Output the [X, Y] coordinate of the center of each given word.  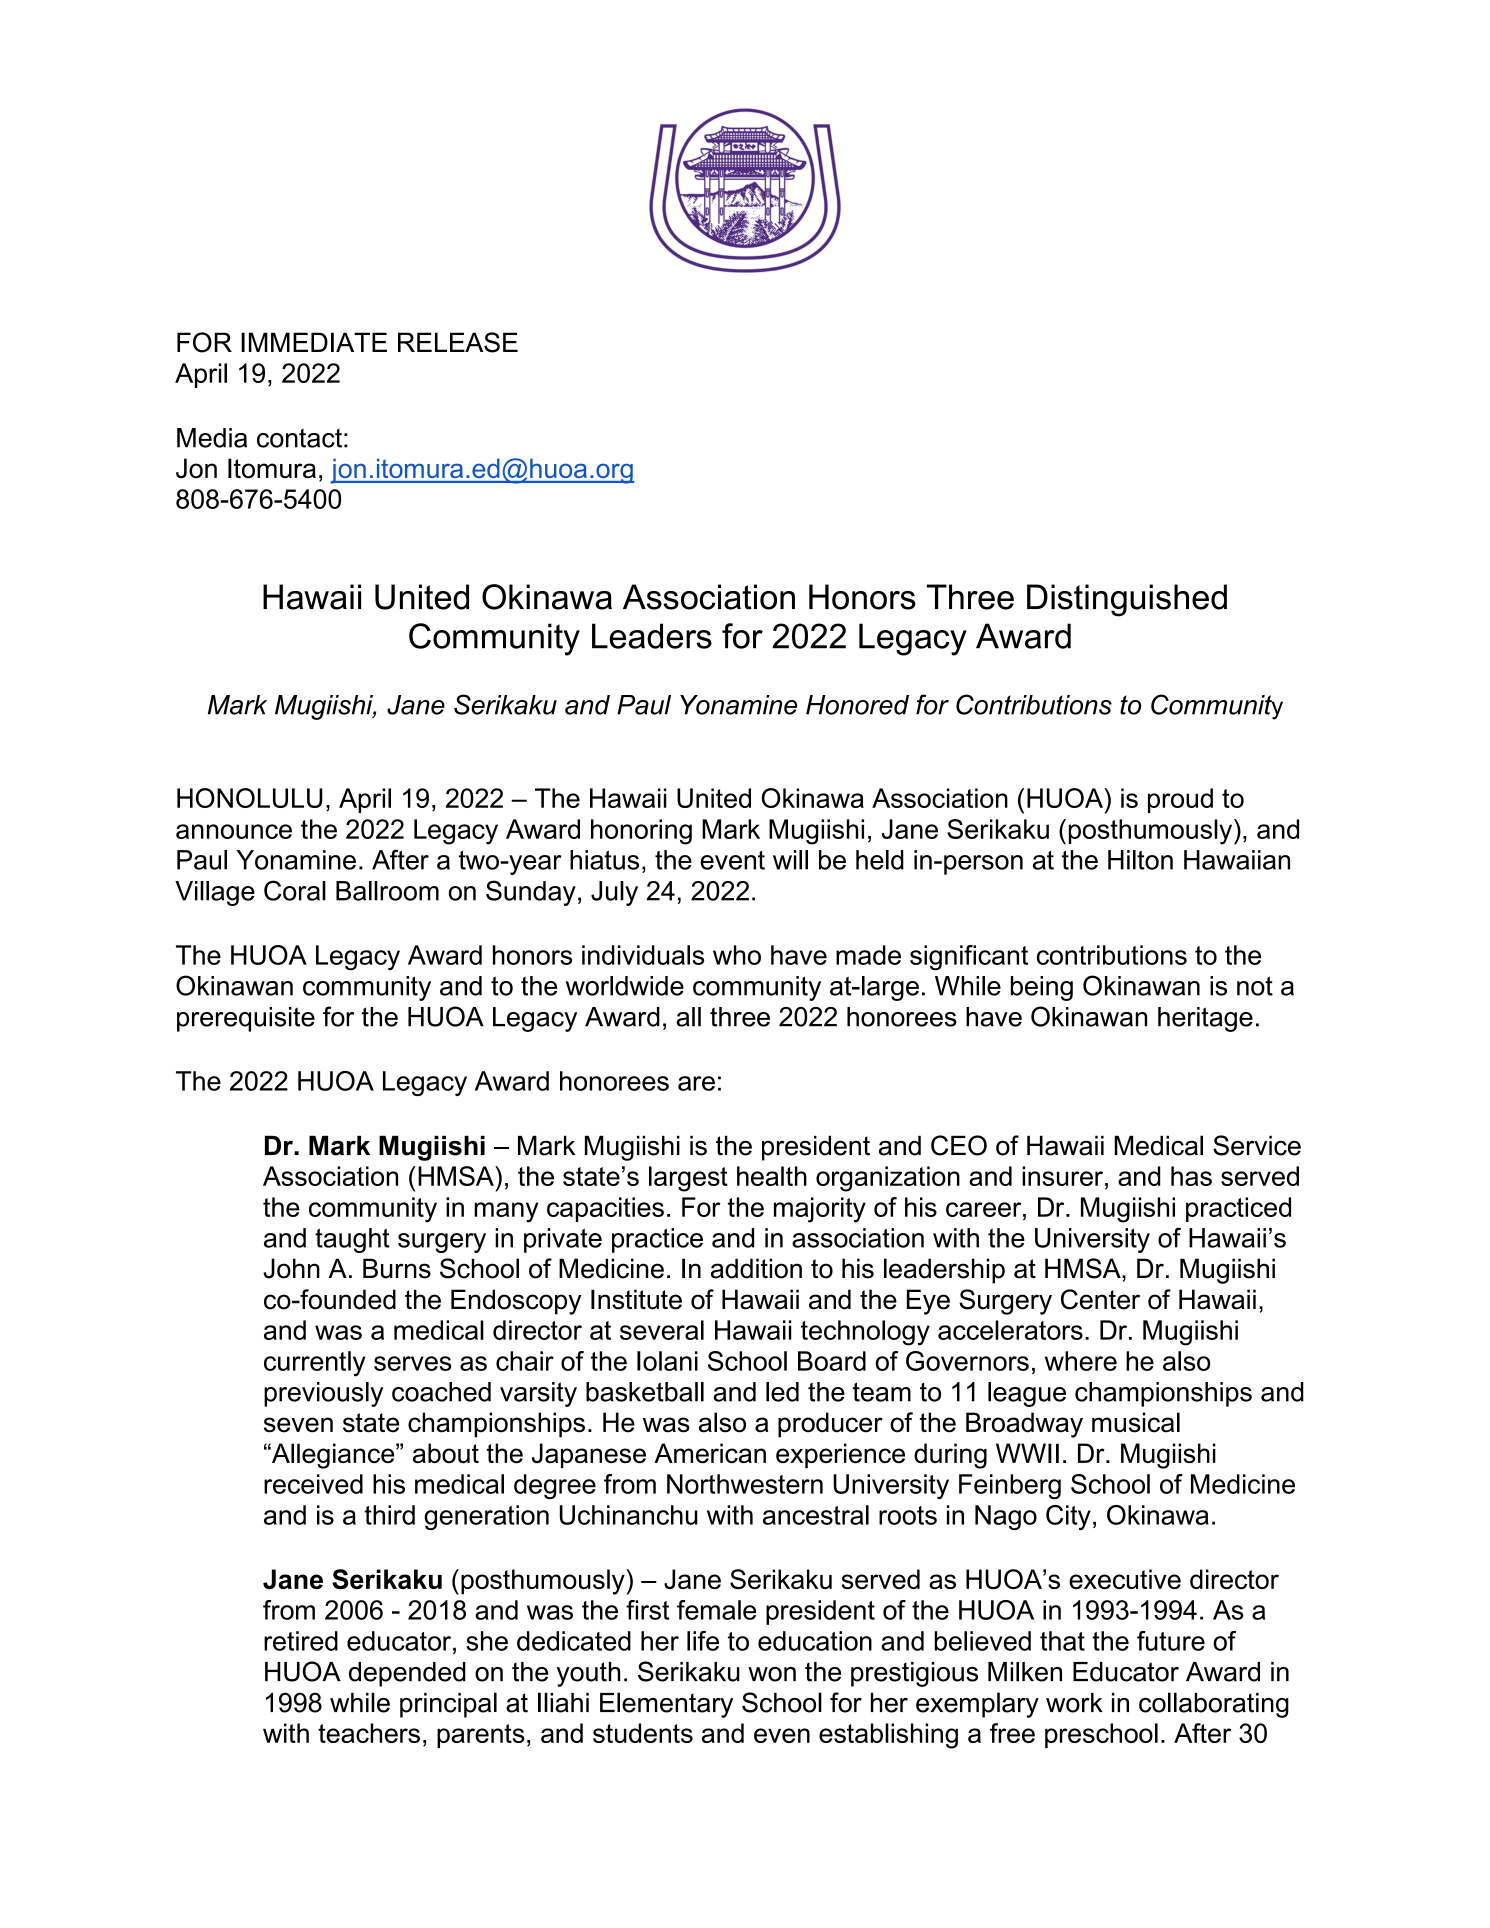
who [737, 955]
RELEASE [458, 342]
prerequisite [246, 1019]
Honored [857, 705]
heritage [1205, 1019]
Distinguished [1127, 600]
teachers [369, 1733]
